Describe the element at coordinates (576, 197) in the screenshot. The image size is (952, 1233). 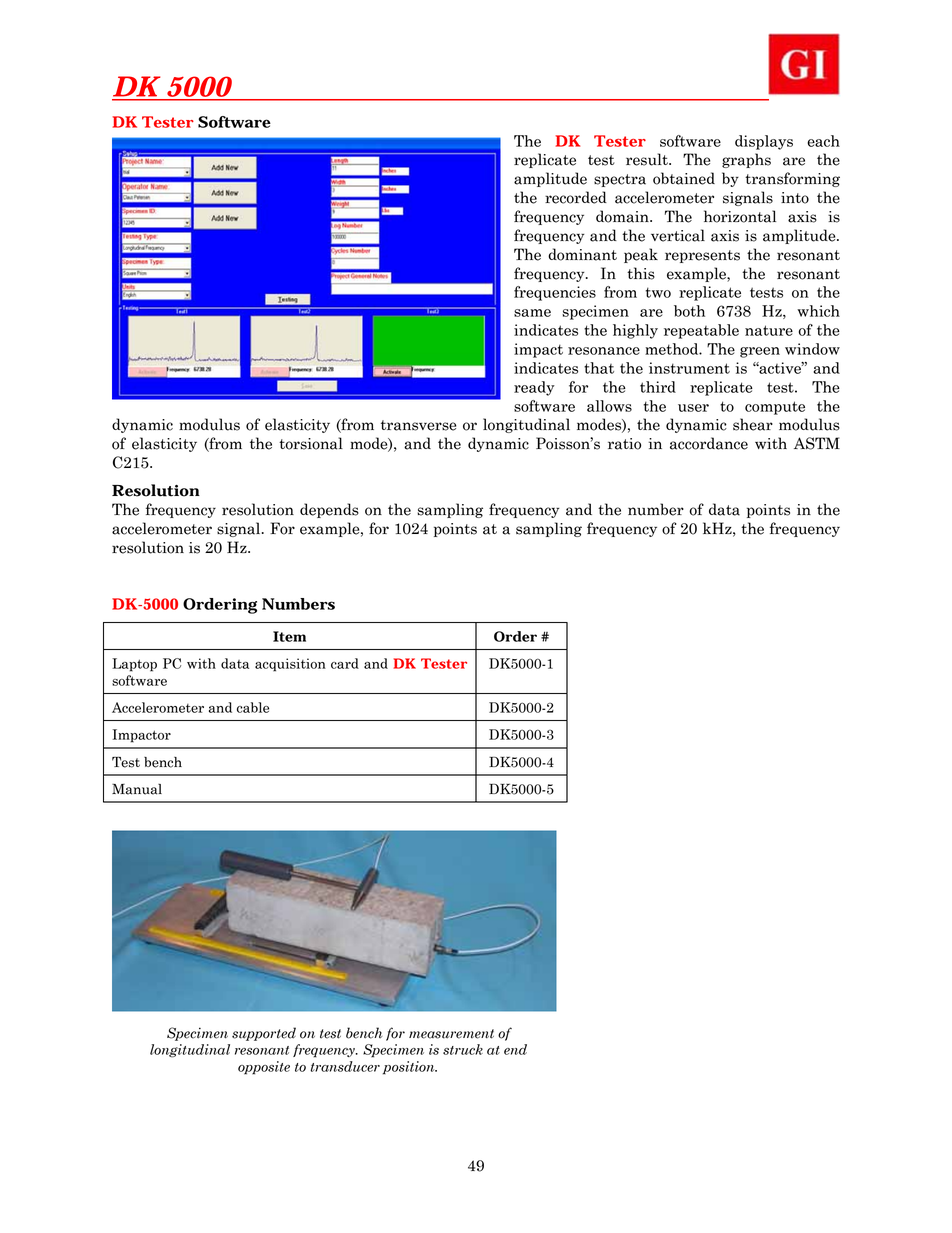
I see `recorded` at that location.
